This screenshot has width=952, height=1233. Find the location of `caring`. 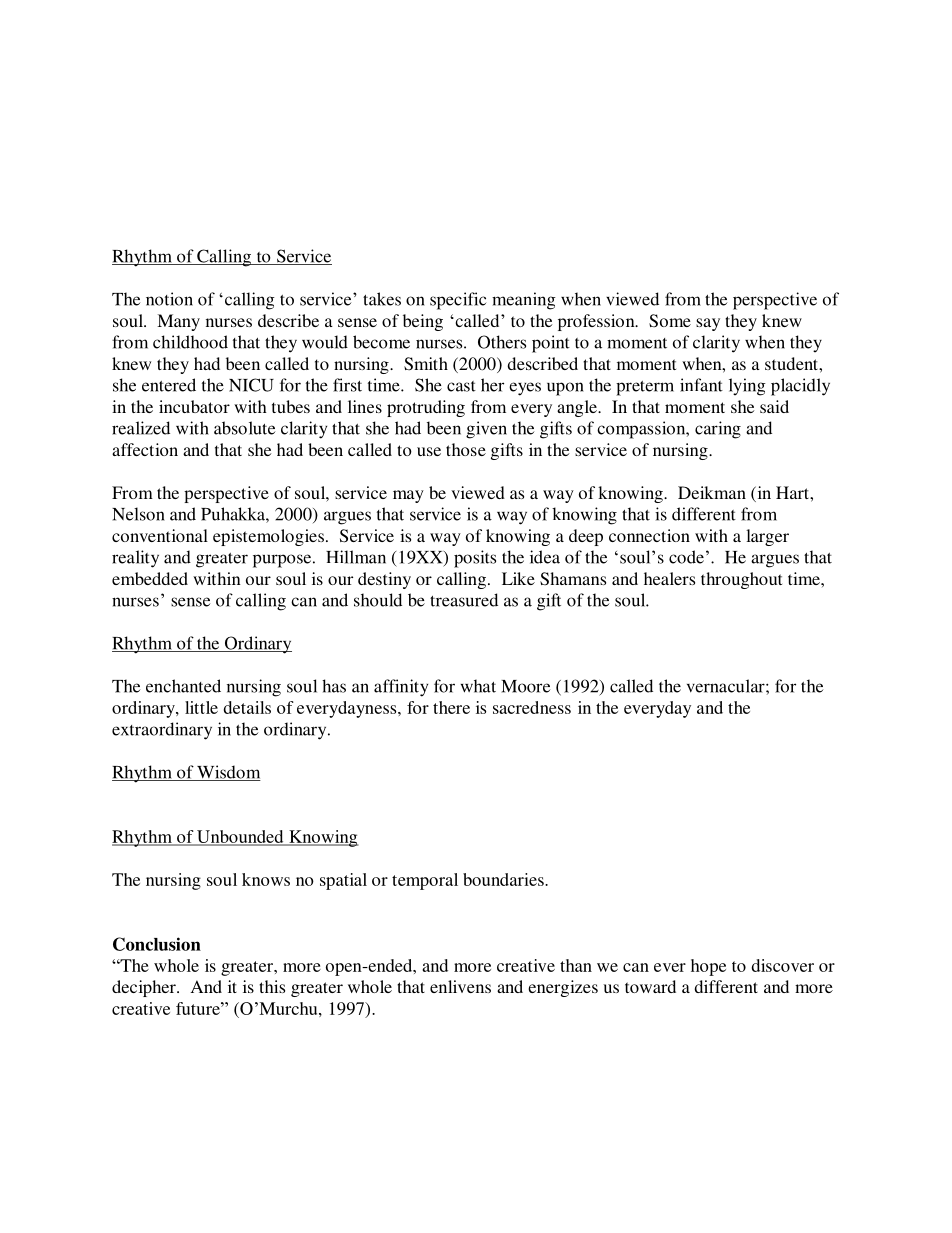

caring is located at coordinates (718, 430).
